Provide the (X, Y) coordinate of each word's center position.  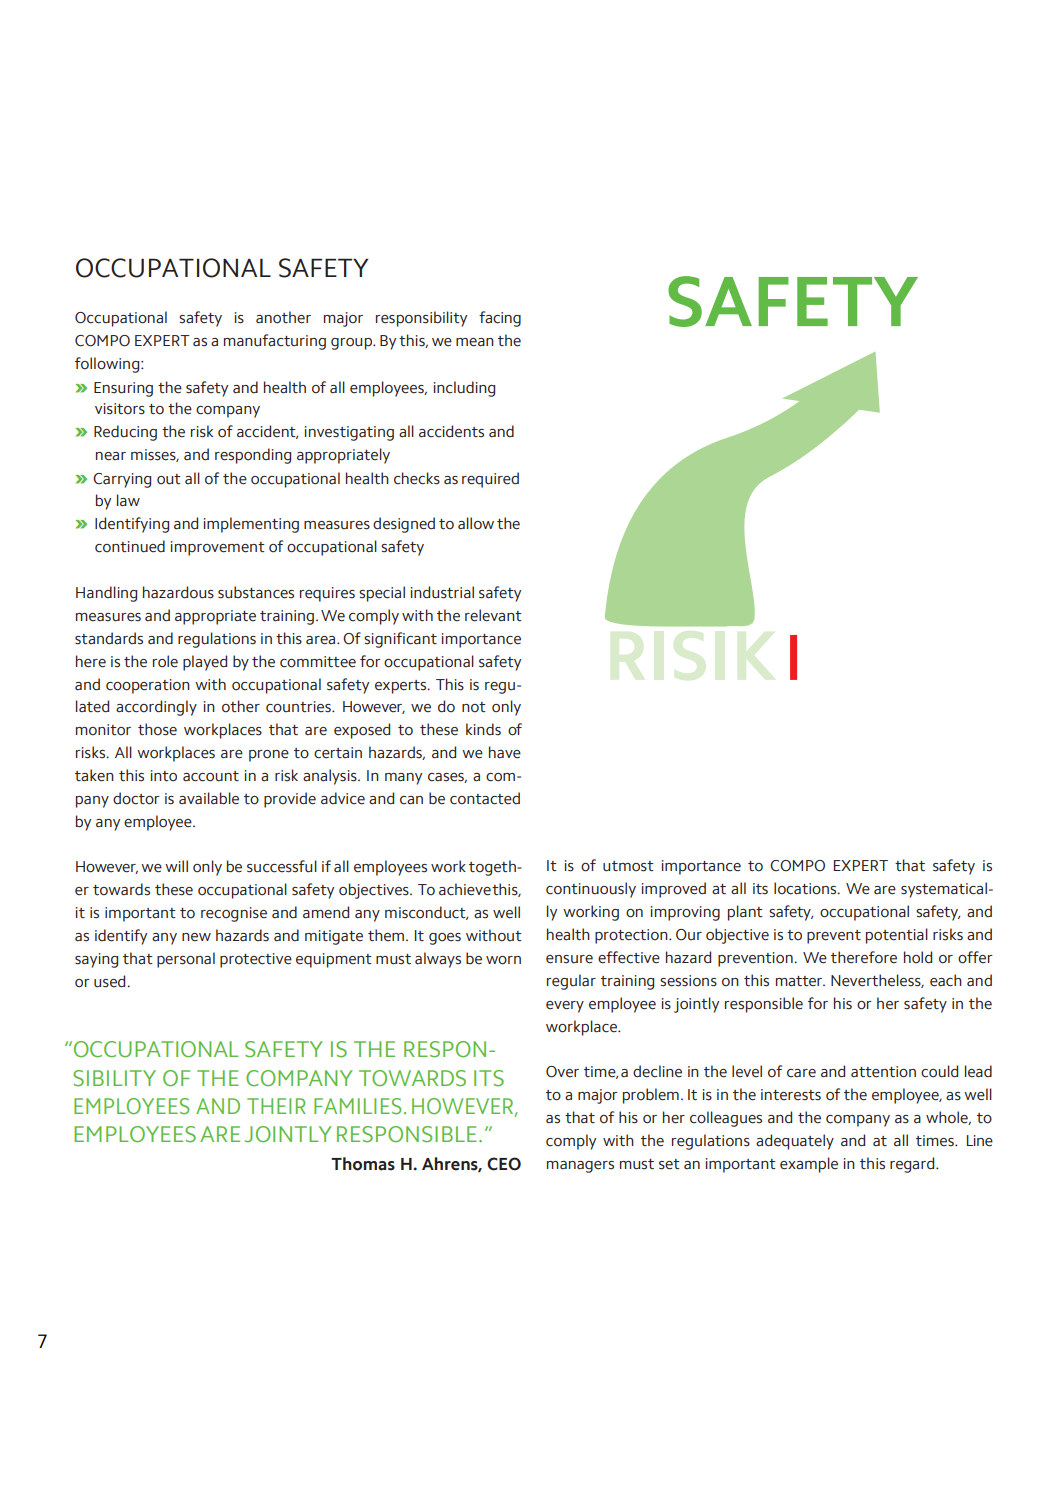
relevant (493, 615)
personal (186, 960)
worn (503, 960)
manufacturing (275, 342)
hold (918, 957)
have (505, 752)
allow (476, 523)
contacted (485, 798)
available (209, 798)
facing (500, 319)
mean (475, 342)
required (490, 480)
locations (806, 888)
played (205, 663)
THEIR (276, 1106)
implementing (251, 525)
